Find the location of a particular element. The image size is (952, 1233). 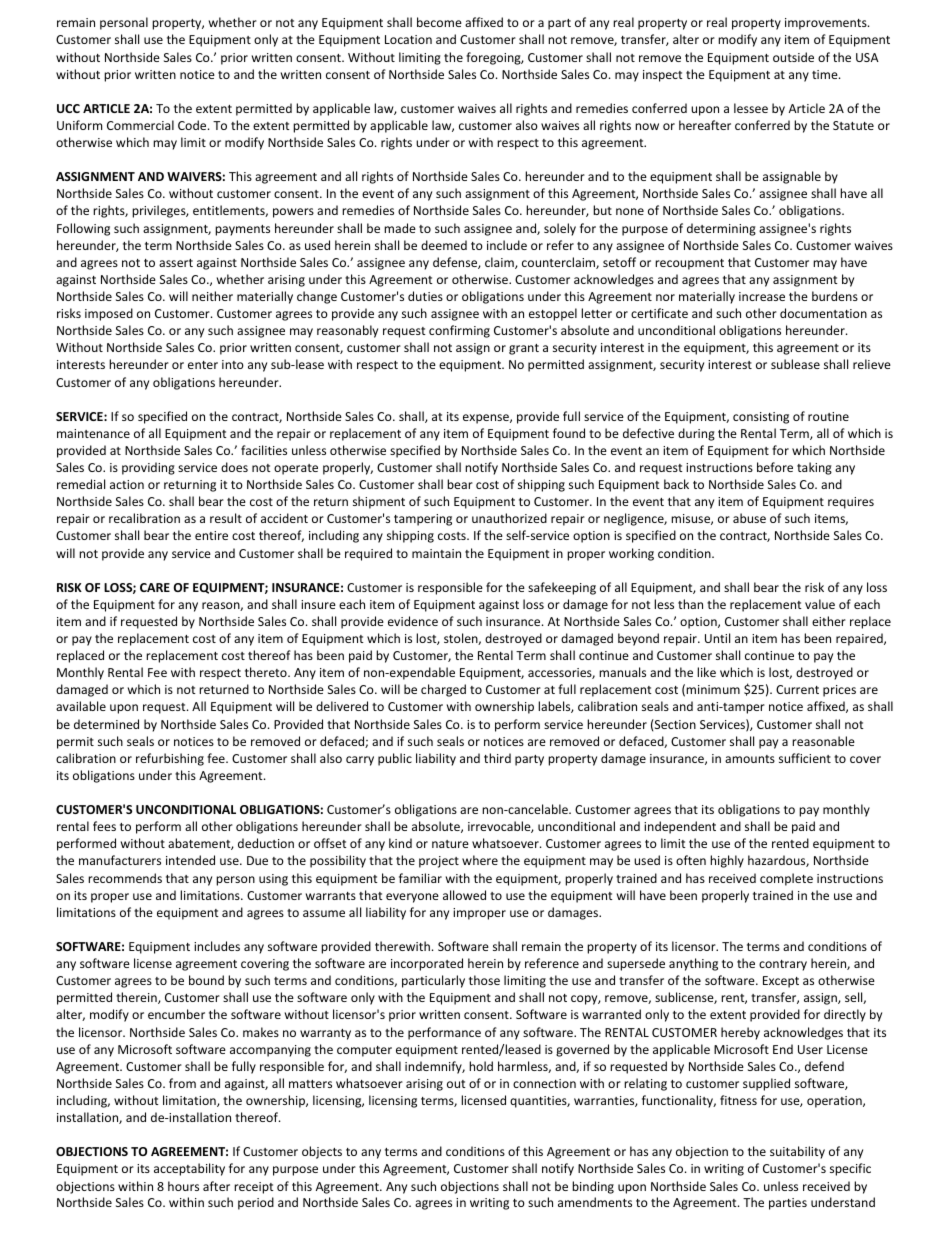

refurbishing is located at coordinates (170, 759).
